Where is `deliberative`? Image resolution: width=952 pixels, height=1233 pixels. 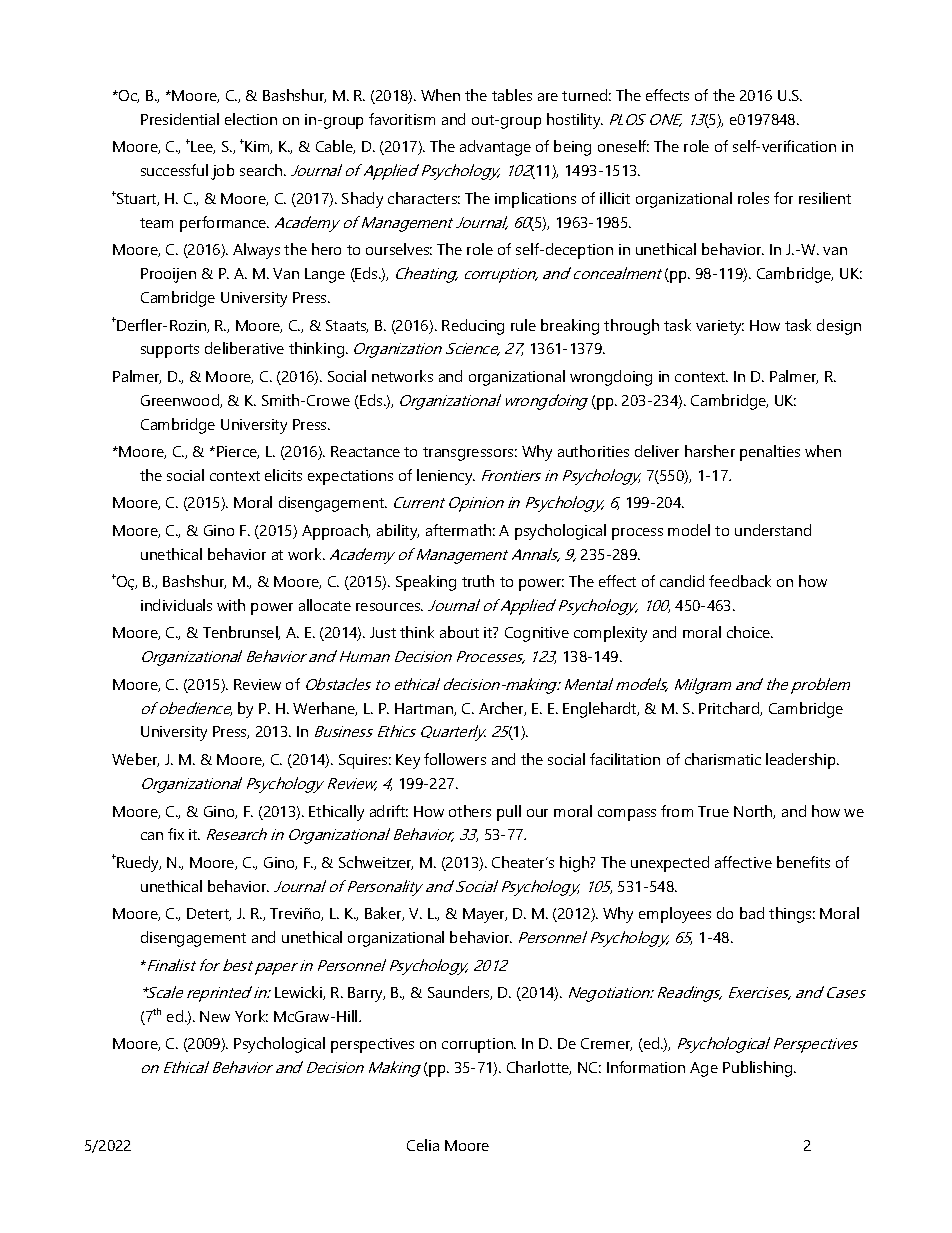 deliberative is located at coordinates (244, 348).
